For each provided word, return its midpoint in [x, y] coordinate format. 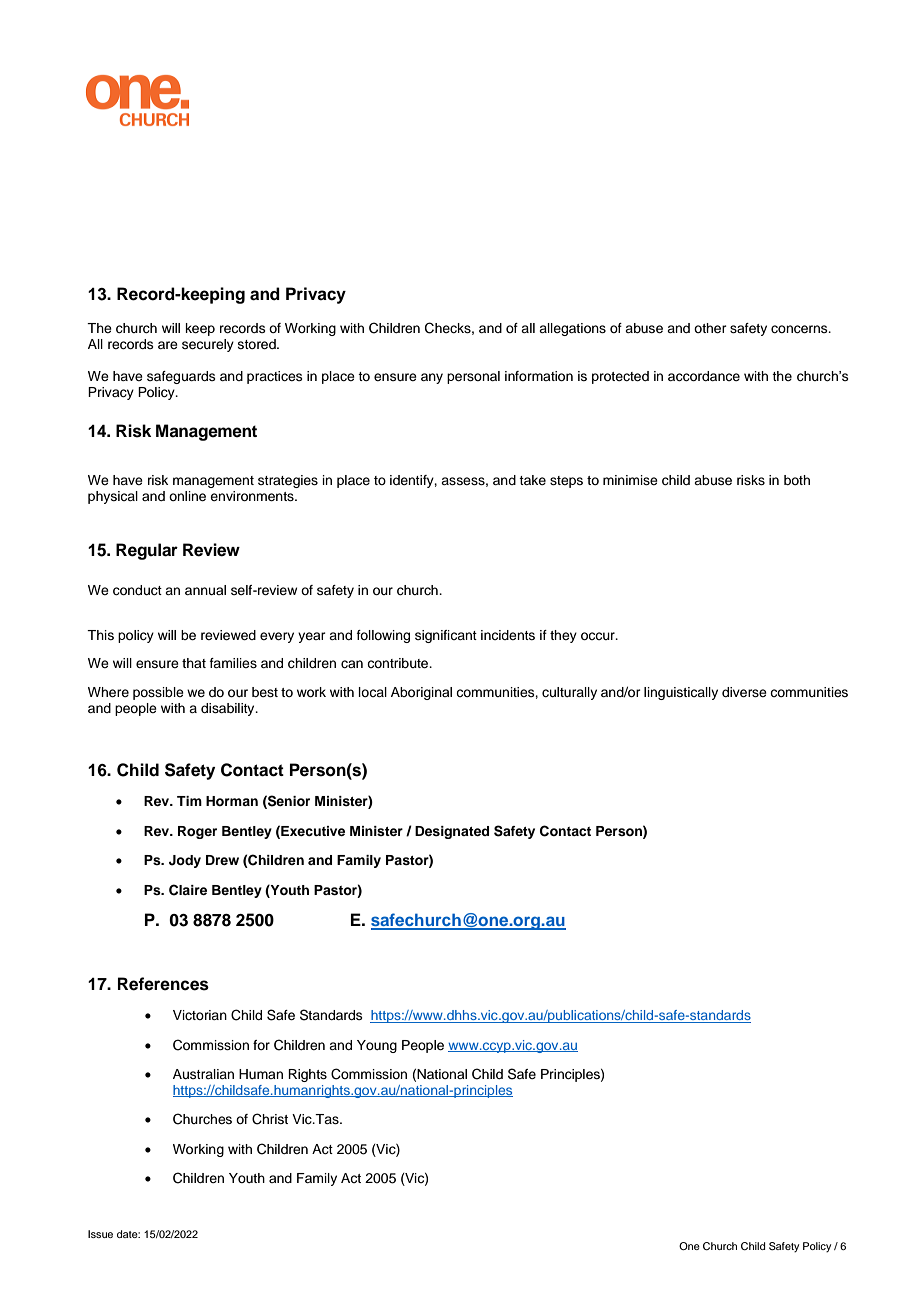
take [532, 480]
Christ [270, 1119]
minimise [630, 480]
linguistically [681, 693]
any [432, 378]
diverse [744, 692]
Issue [100, 1234]
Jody [185, 861]
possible [158, 693]
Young [377, 1046]
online [187, 496]
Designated [452, 832]
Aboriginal [421, 693]
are [168, 345]
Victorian [200, 1015]
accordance [704, 376]
